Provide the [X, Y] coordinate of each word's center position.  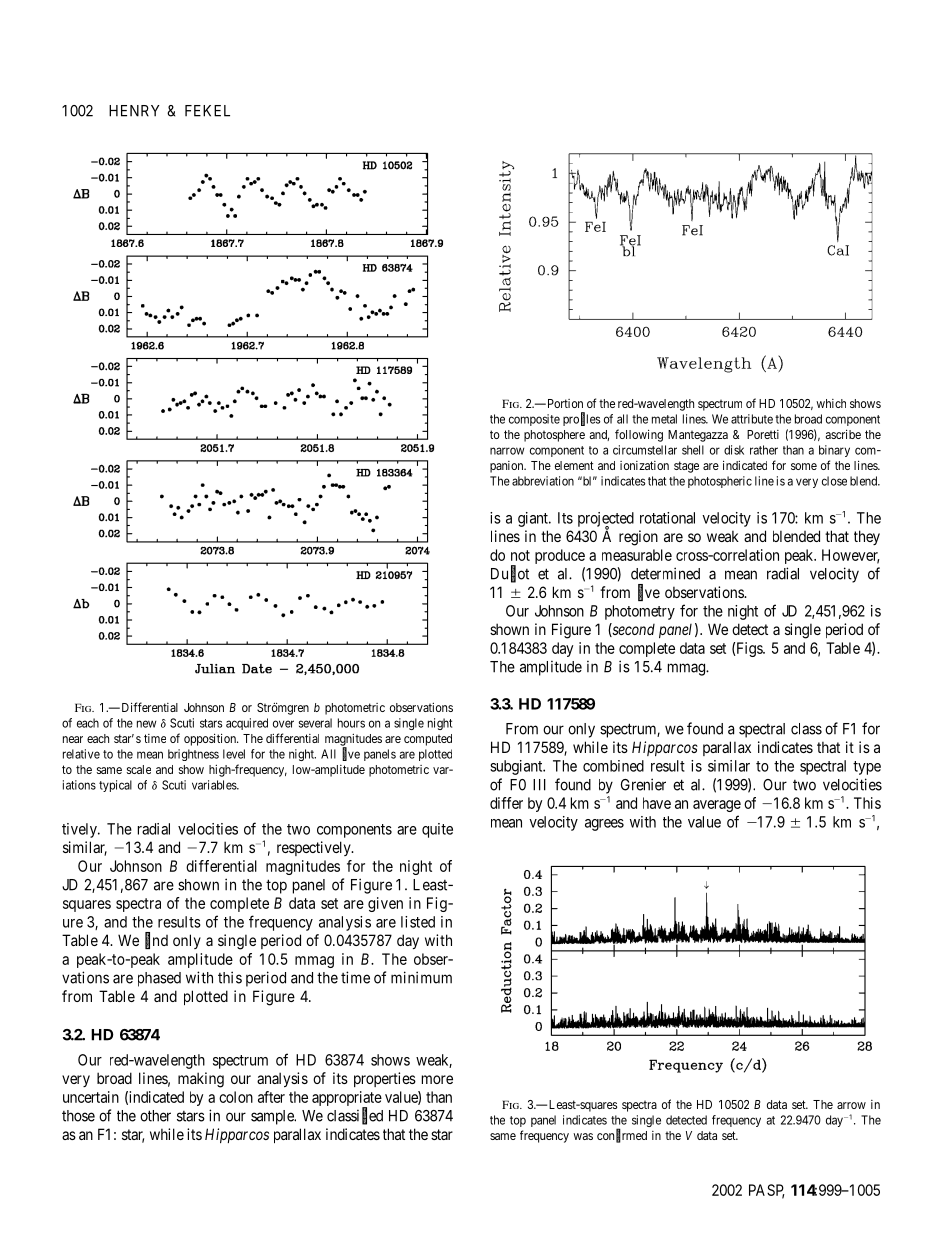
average [717, 806]
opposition [211, 739]
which [831, 403]
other [155, 1116]
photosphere [554, 436]
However [851, 556]
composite [534, 420]
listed [418, 922]
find [156, 941]
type [867, 768]
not [520, 555]
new [146, 724]
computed [428, 740]
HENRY [134, 111]
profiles [581, 419]
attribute [752, 419]
